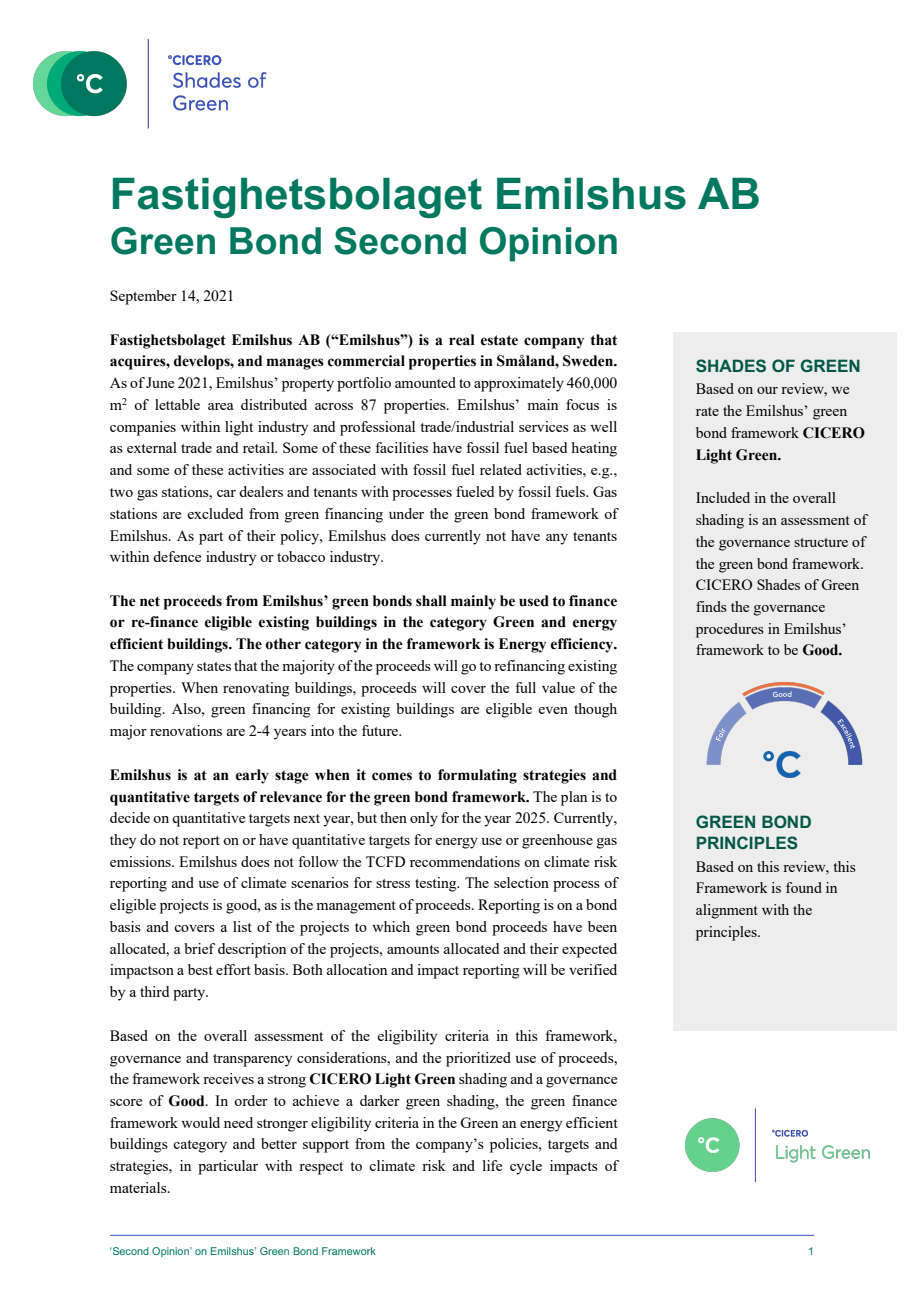  Describe the element at coordinates (492, 1165) in the screenshot. I see `life` at that location.
